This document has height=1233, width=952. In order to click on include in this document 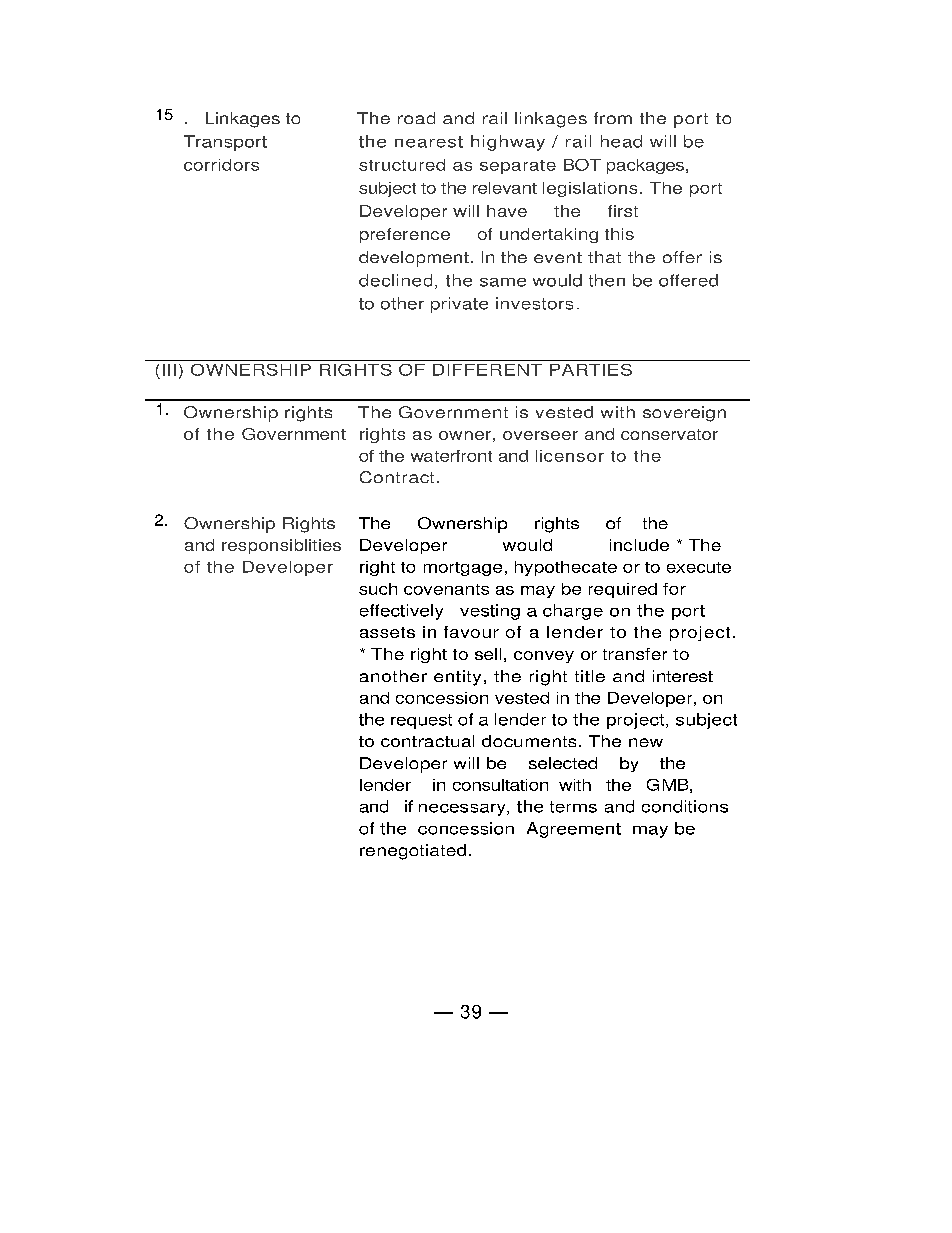, I will do `click(639, 545)`.
